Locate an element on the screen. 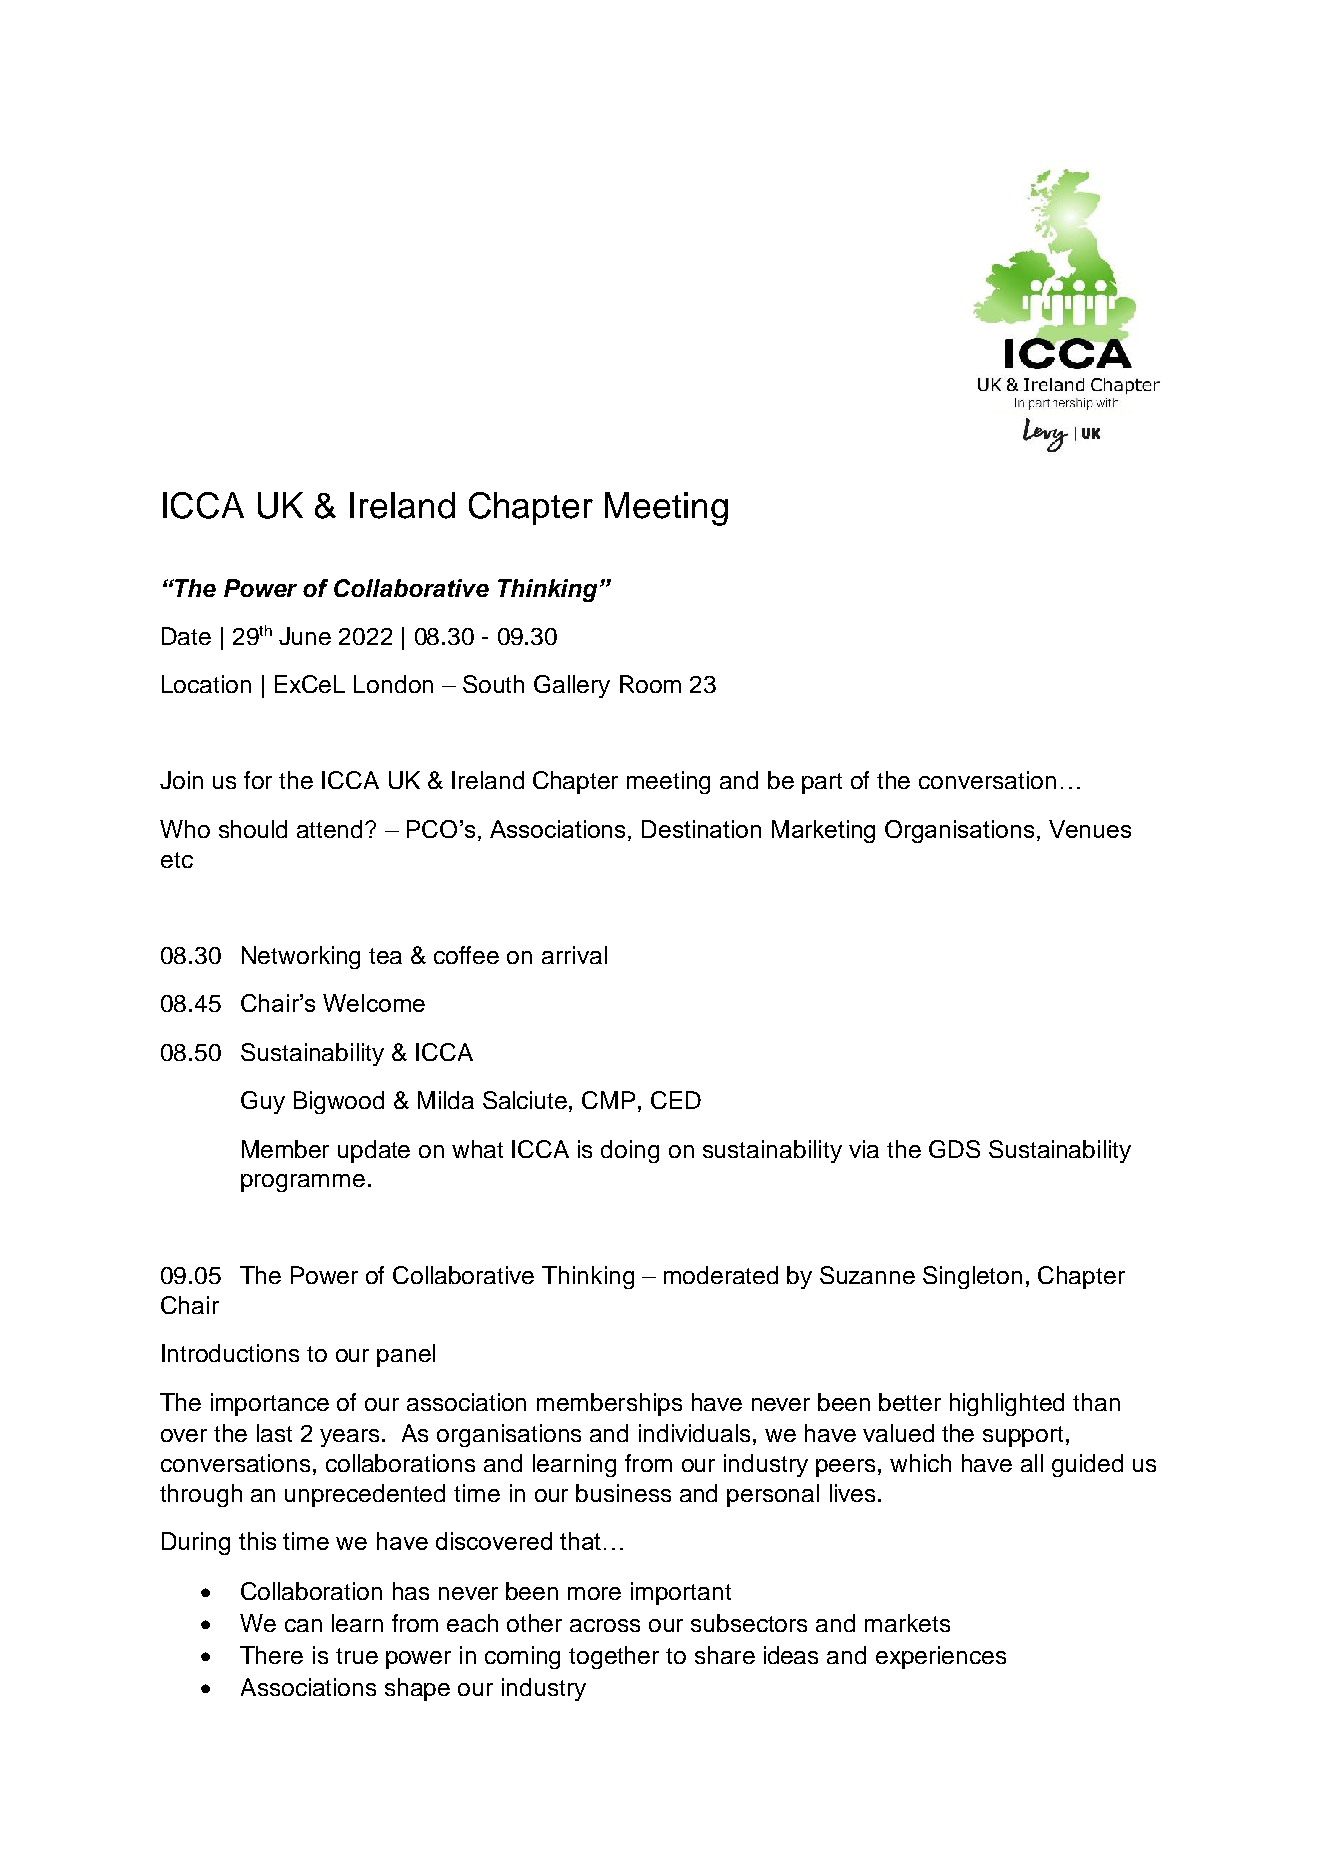 This screenshot has height=1874, width=1325. Room is located at coordinates (650, 684).
